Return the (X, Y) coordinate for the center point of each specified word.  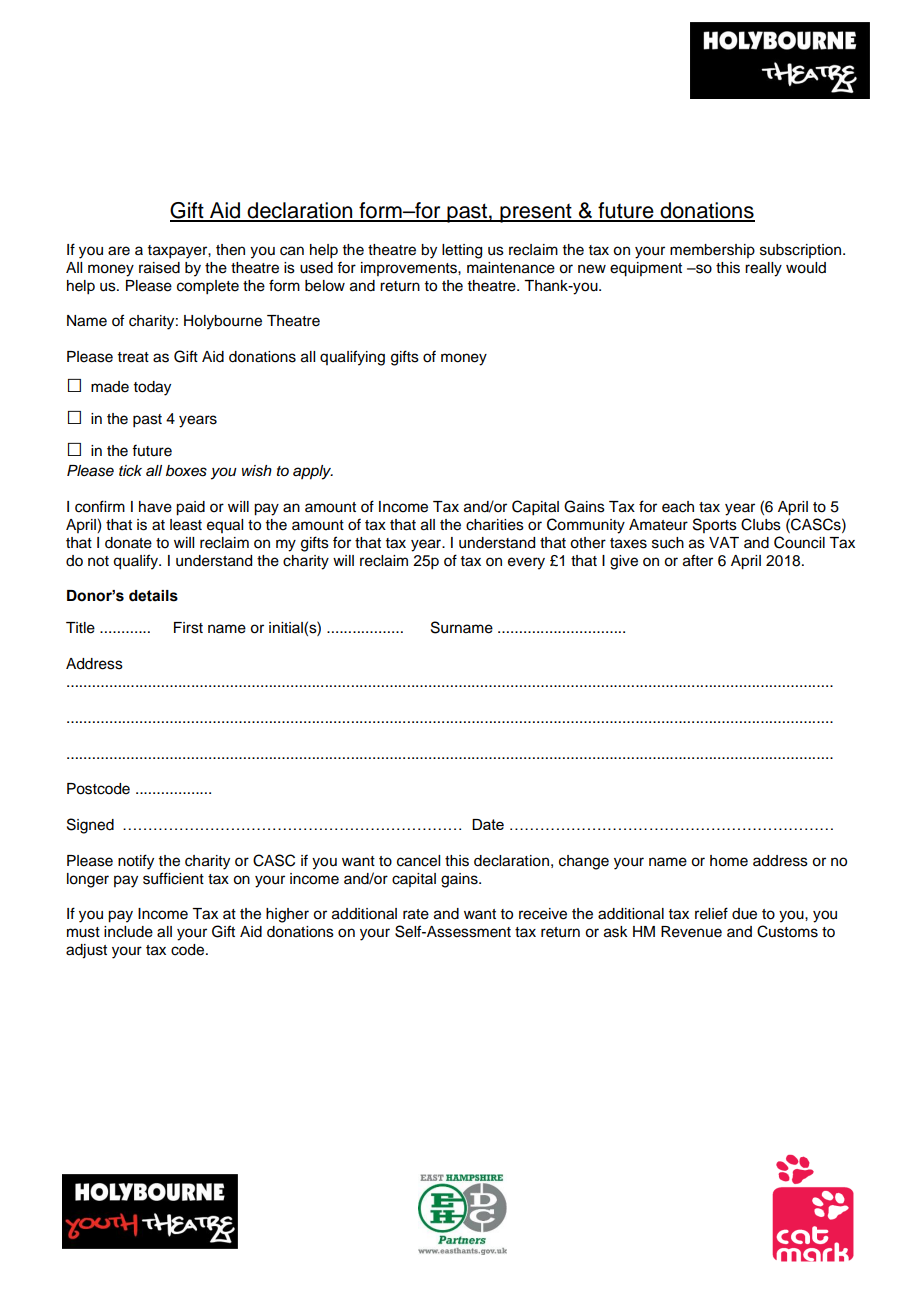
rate (416, 914)
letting (462, 251)
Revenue (691, 932)
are (119, 251)
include (128, 932)
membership (712, 251)
